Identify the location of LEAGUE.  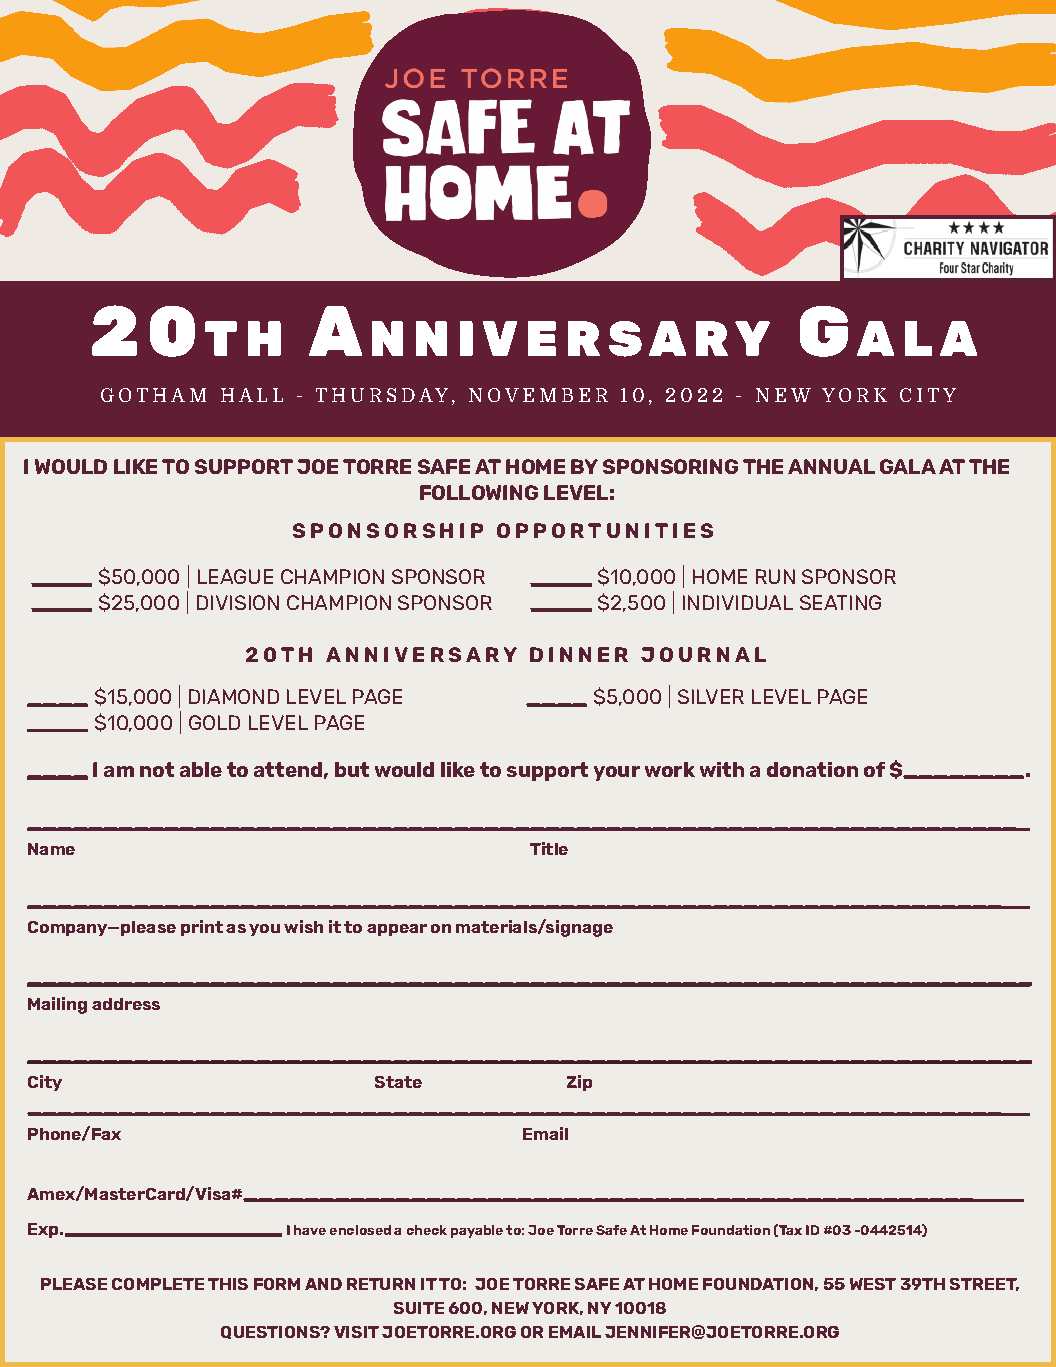
(235, 576).
